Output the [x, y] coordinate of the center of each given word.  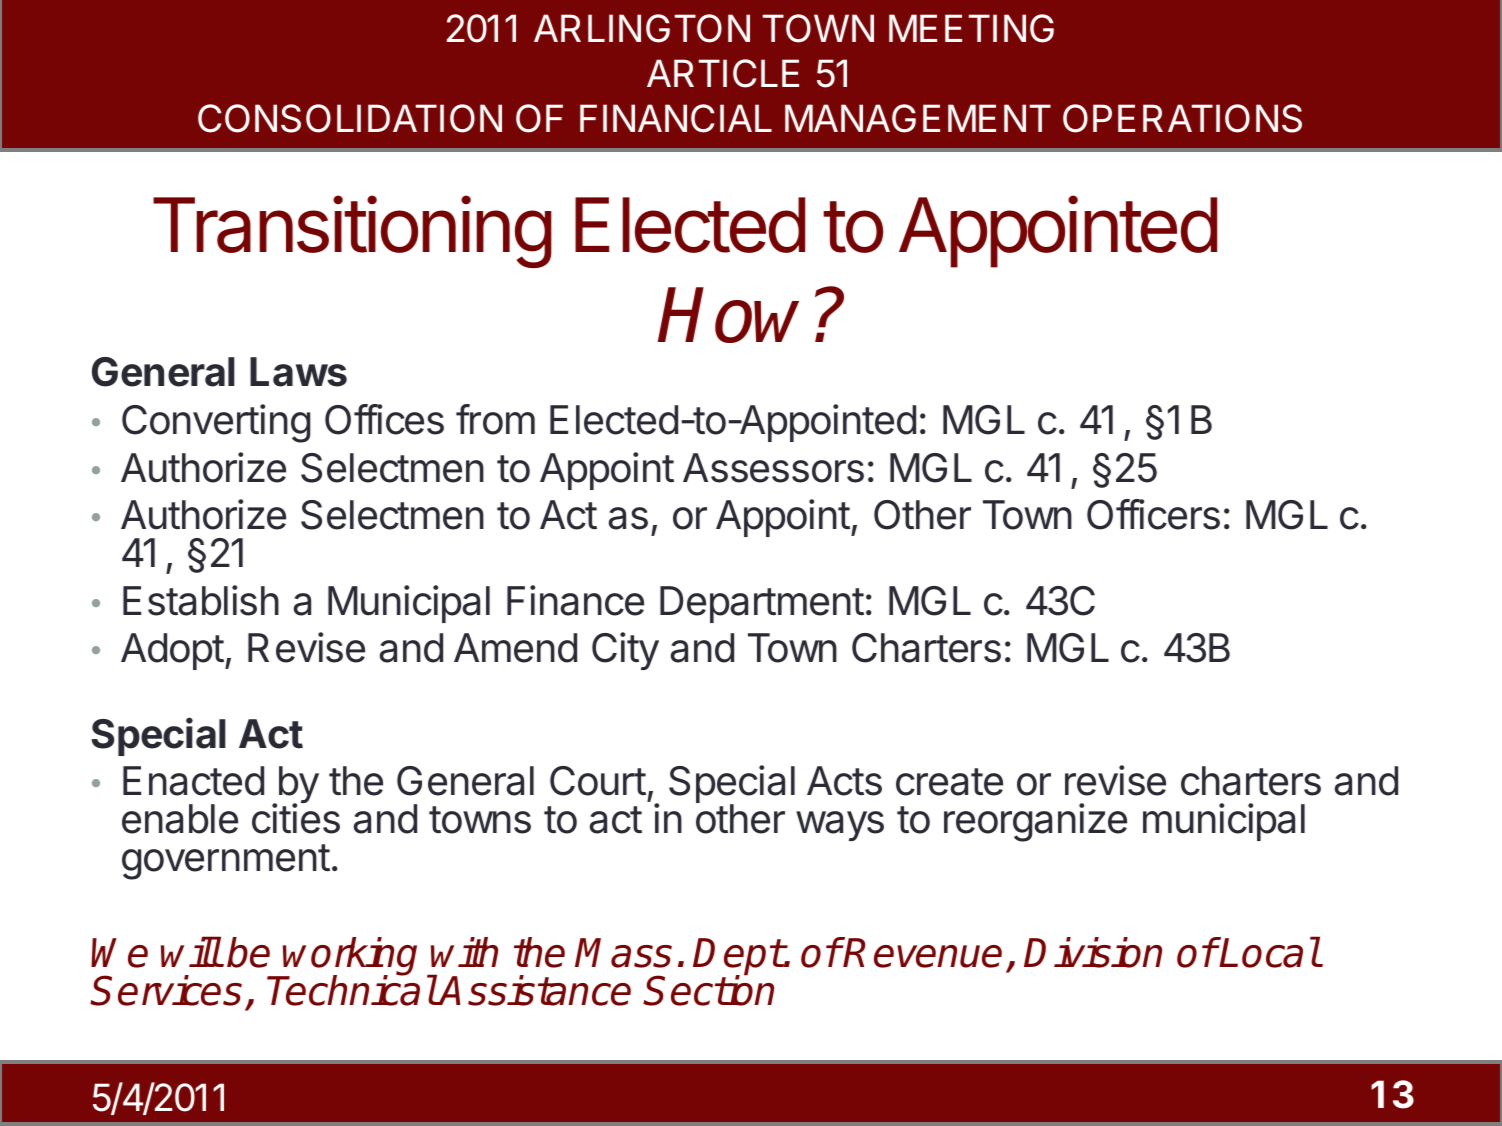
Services [166, 990]
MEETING [971, 28]
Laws [298, 372]
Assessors [773, 468]
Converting [216, 423]
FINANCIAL [676, 118]
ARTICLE [723, 73]
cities [296, 818]
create [949, 782]
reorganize [1035, 822]
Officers [1153, 514]
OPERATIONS [1182, 118]
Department [762, 604]
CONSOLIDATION [350, 118]
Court [598, 781]
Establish [201, 600]
